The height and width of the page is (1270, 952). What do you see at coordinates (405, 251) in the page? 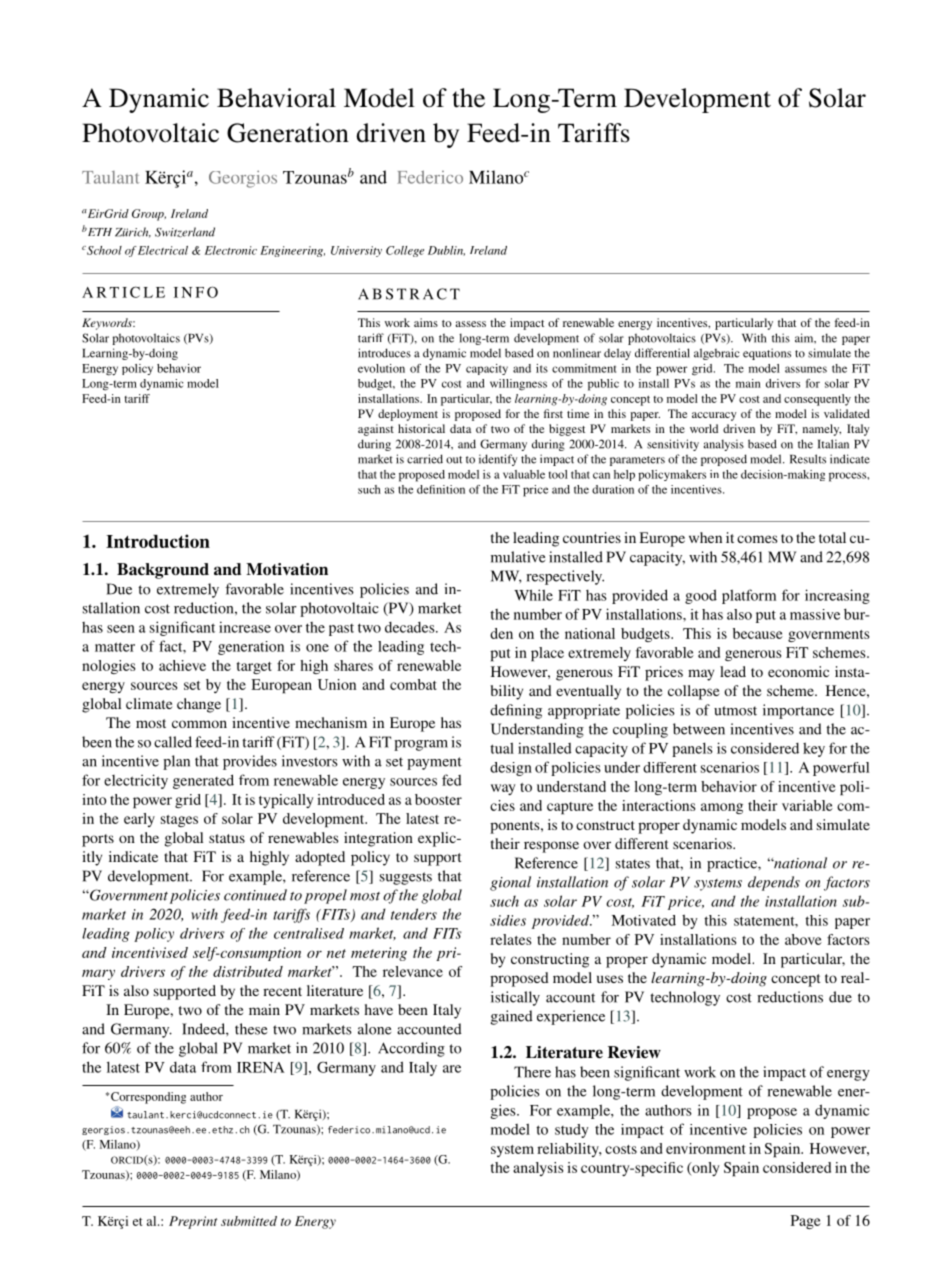
I see `College` at bounding box center [405, 251].
